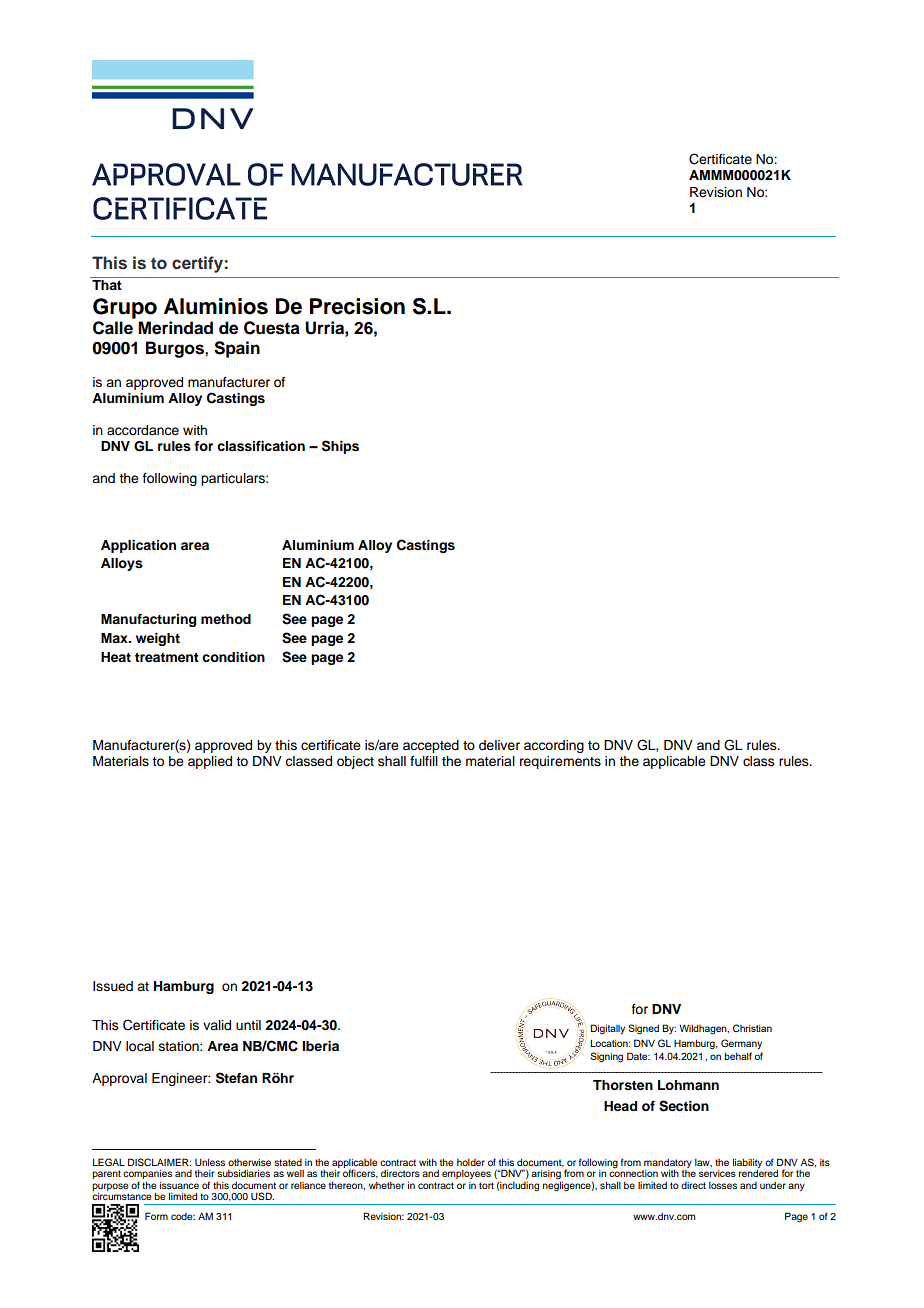 This document has width=924, height=1308. Describe the element at coordinates (179, 1185) in the document. I see `issuance` at that location.
